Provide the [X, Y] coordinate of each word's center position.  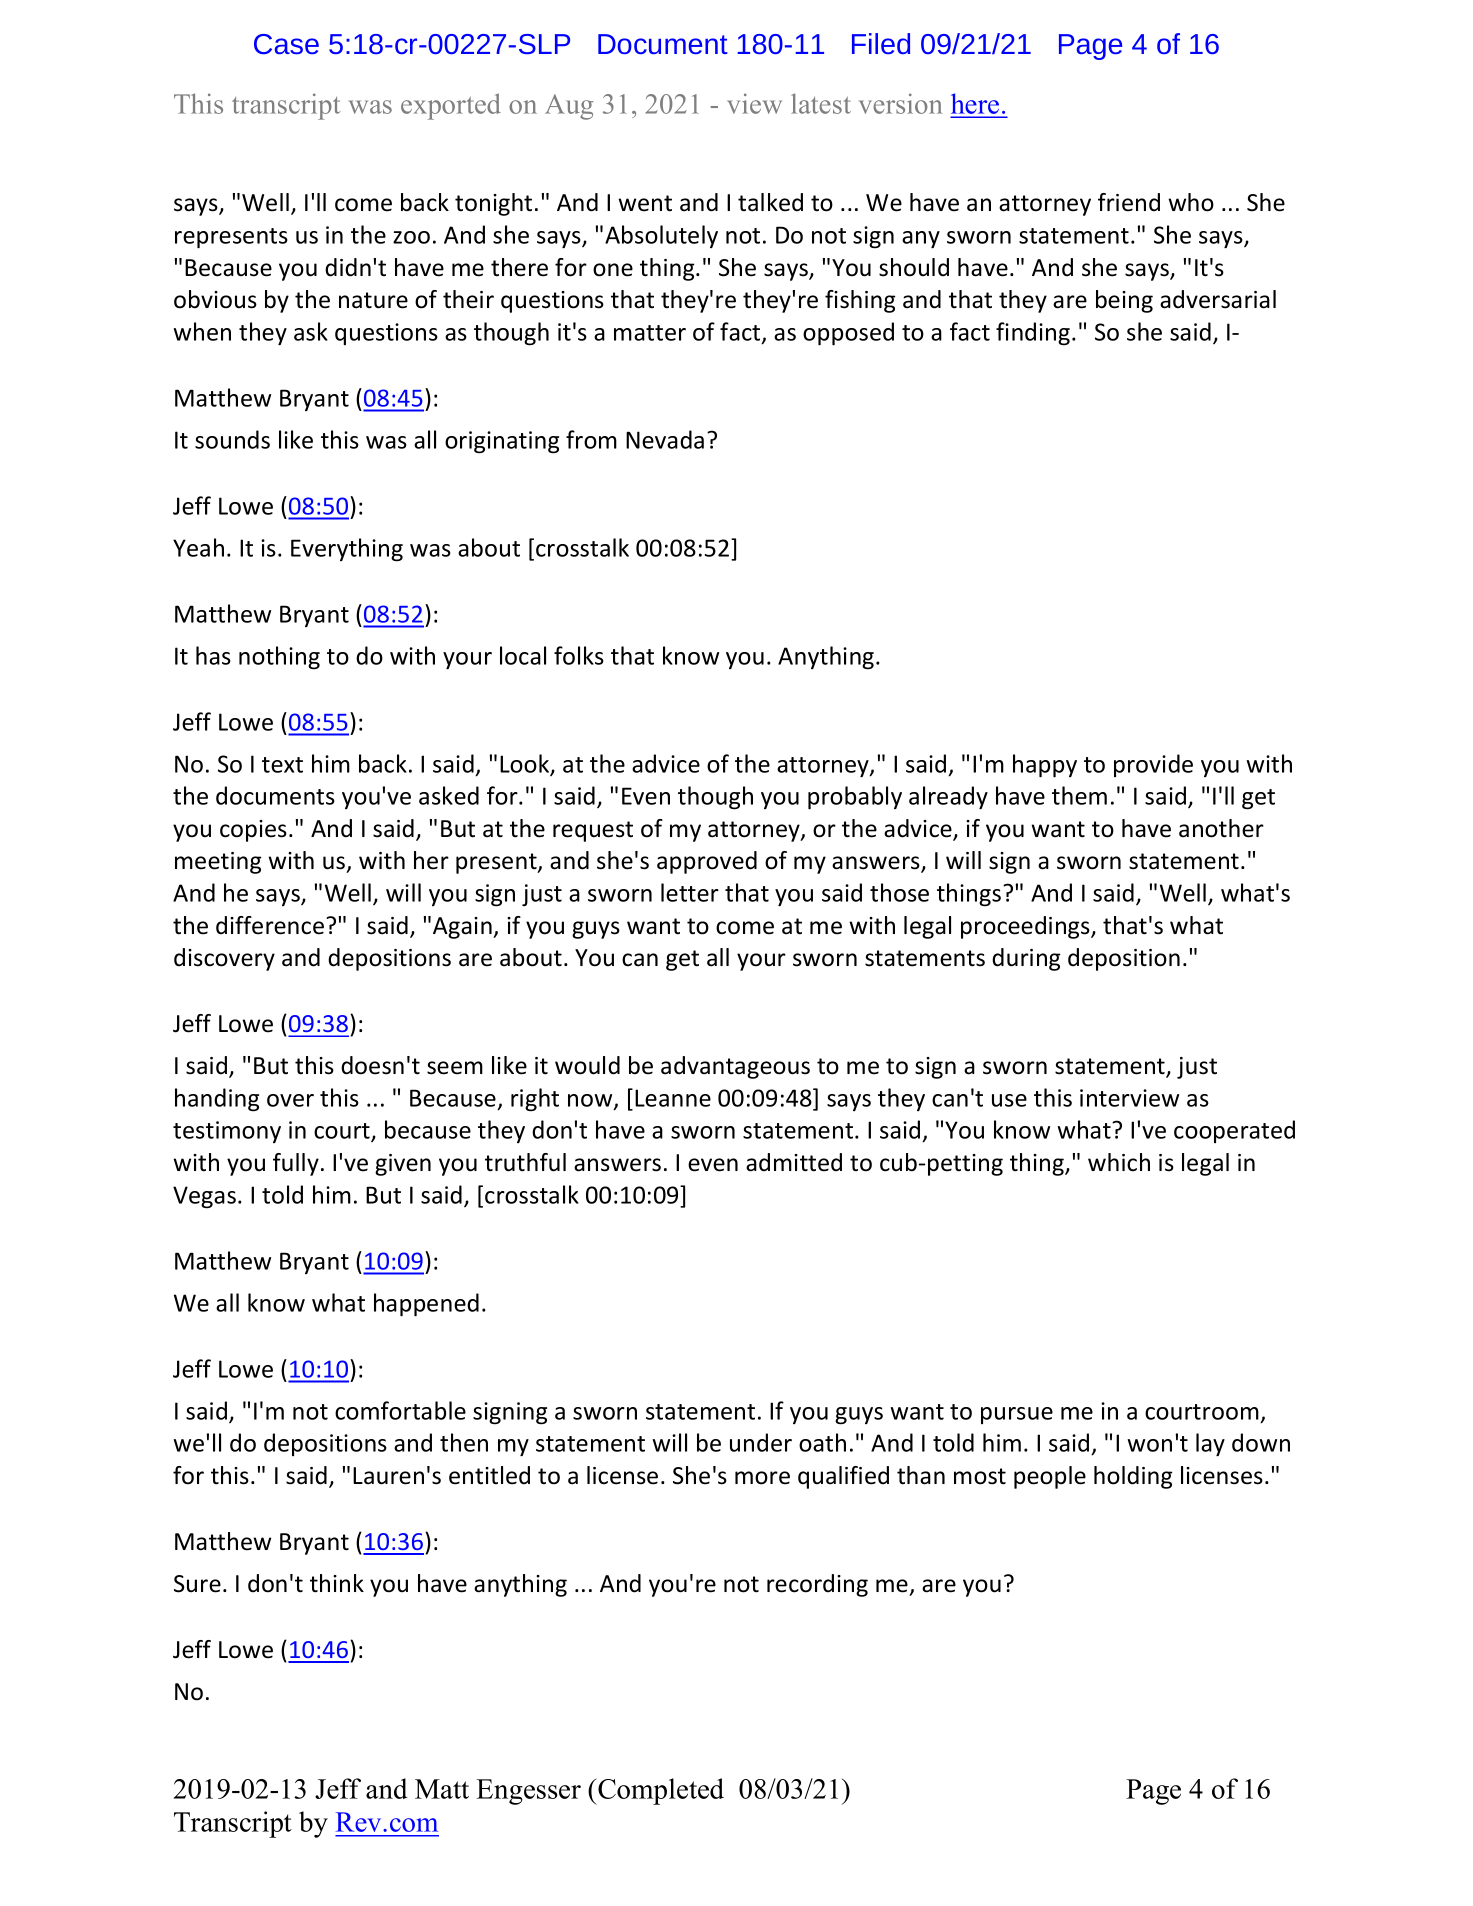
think [337, 1583]
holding [1133, 1477]
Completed [660, 1791]
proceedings [1026, 927]
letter [690, 892]
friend [1129, 202]
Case [286, 44]
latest [821, 103]
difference [270, 925]
